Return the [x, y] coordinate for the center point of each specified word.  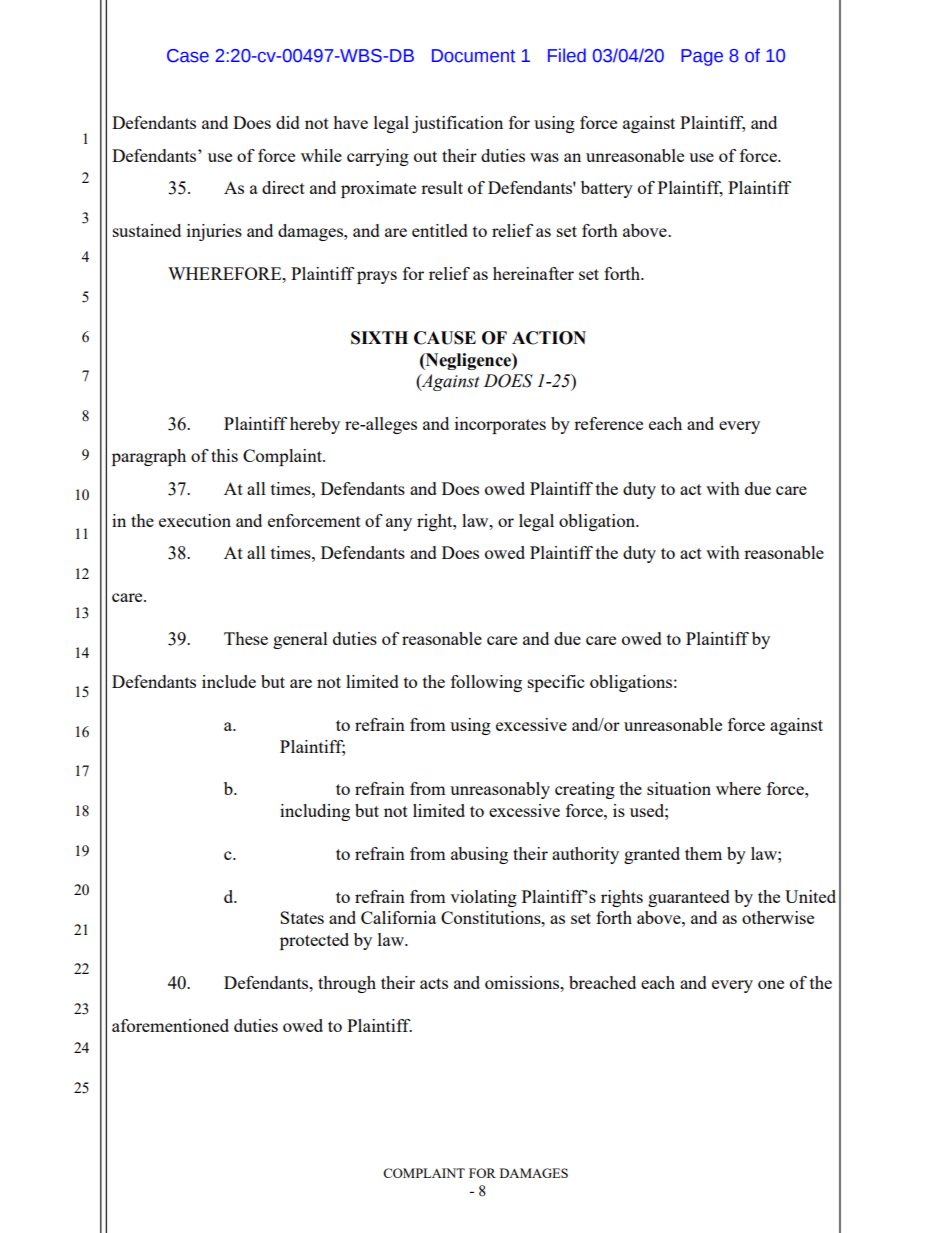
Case [188, 56]
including [315, 812]
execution [195, 520]
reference [608, 423]
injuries [214, 232]
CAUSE [445, 338]
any [399, 524]
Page [702, 57]
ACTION [549, 338]
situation [679, 788]
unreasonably [500, 790]
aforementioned [170, 1025]
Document [473, 56]
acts [434, 983]
